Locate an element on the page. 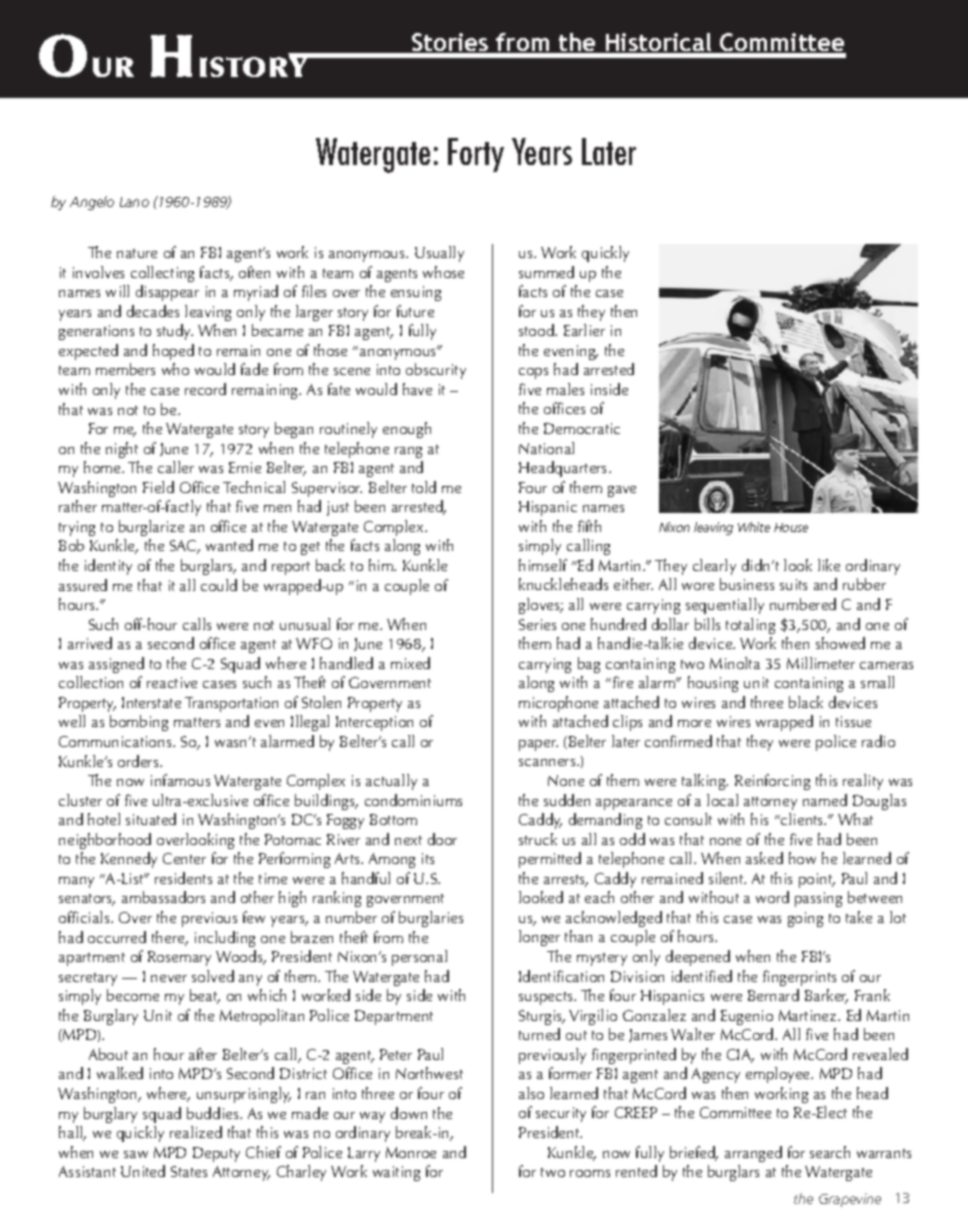 This page has width=968, height=1232. Forty is located at coordinates (476, 155).
